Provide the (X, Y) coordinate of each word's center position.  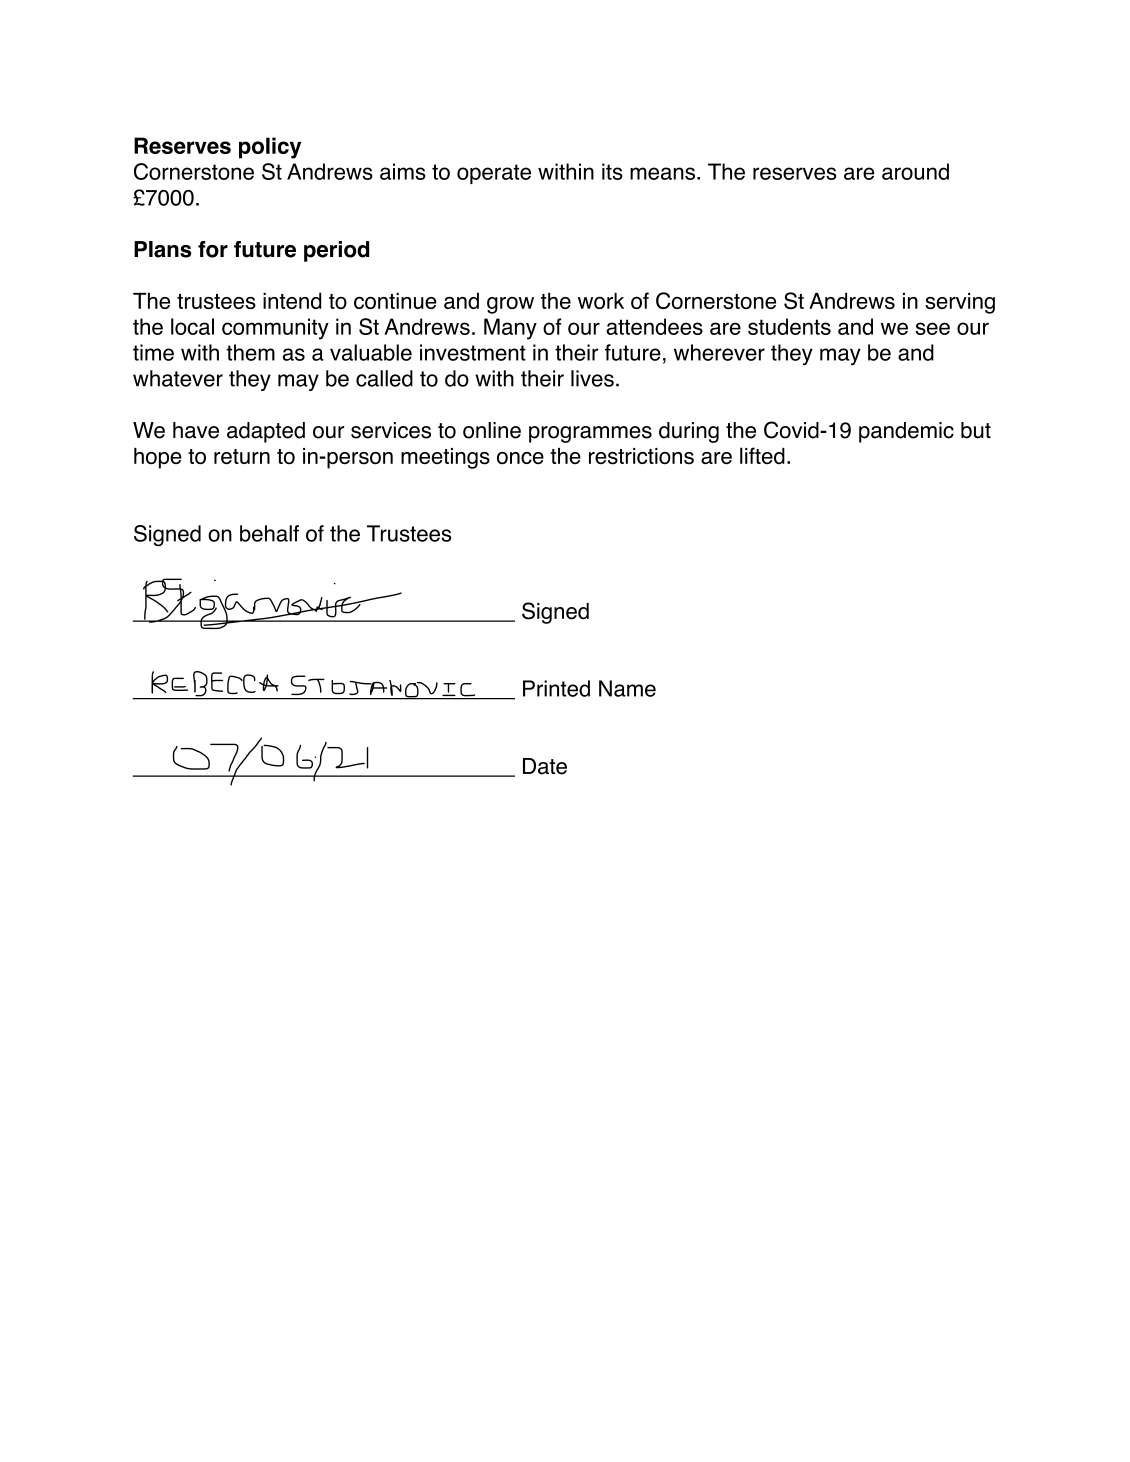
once (520, 458)
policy (270, 148)
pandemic (906, 432)
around (915, 171)
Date (545, 766)
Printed (556, 688)
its (612, 171)
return (242, 456)
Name (627, 688)
